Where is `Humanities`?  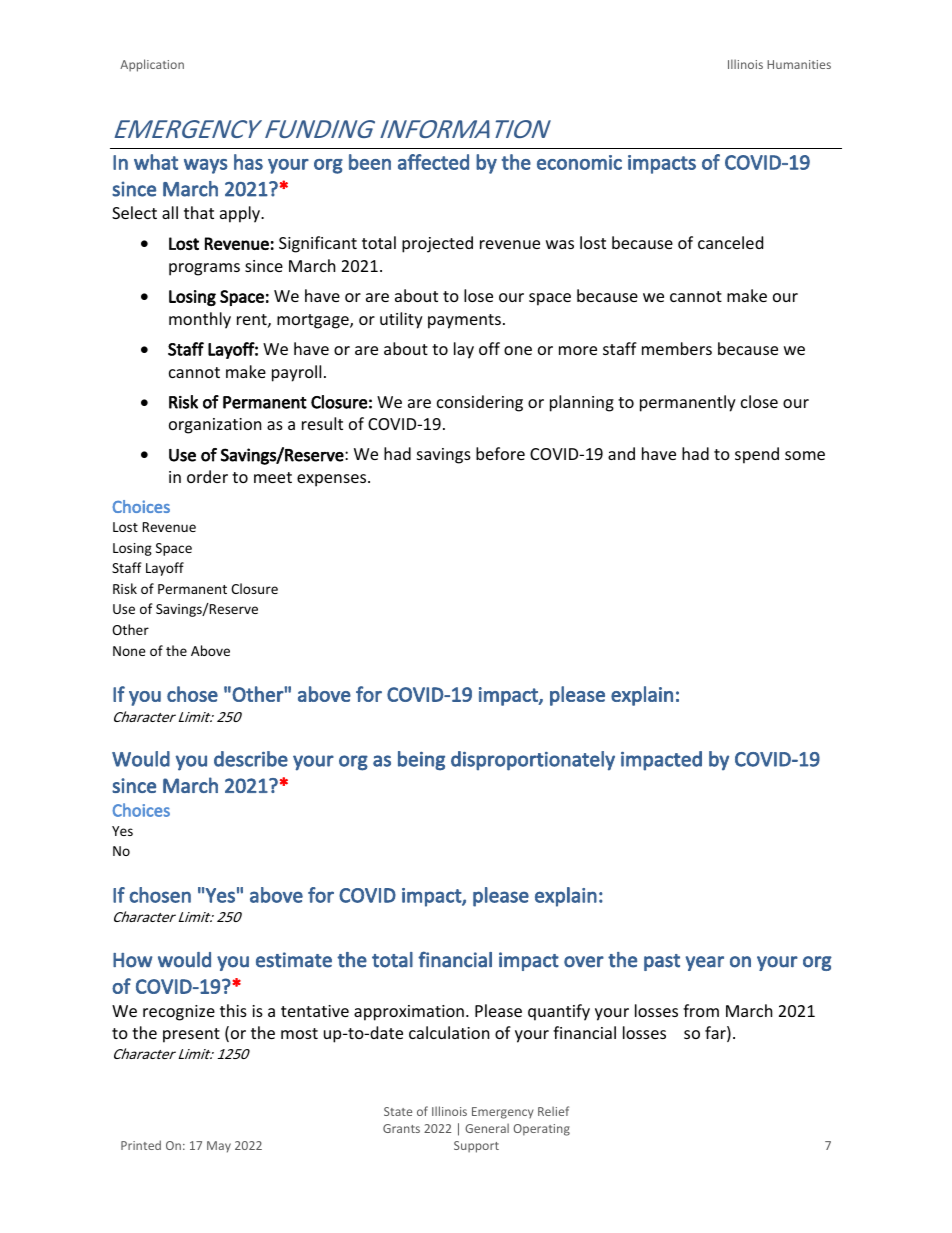
Humanities is located at coordinates (799, 64).
